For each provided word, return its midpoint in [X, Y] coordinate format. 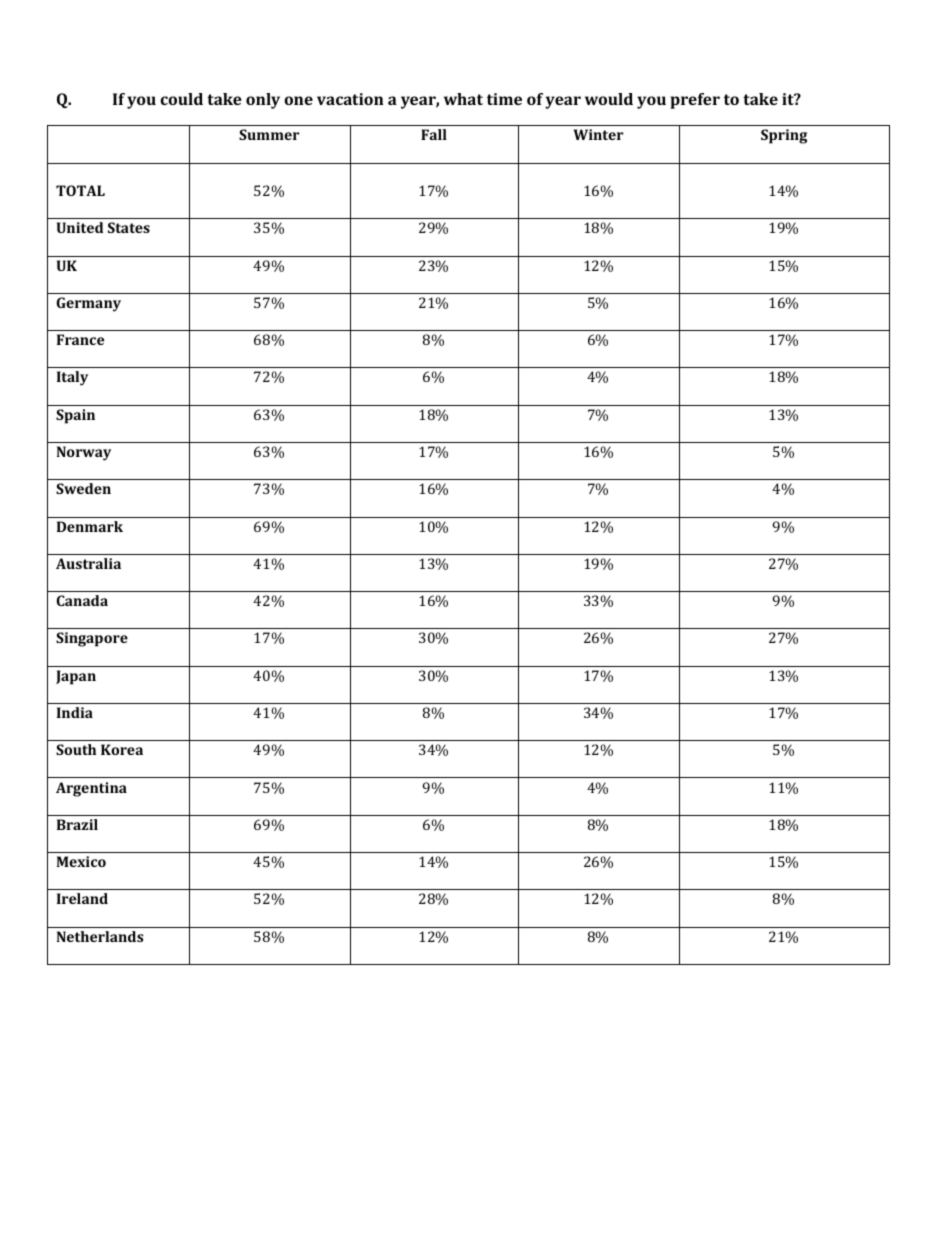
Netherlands [100, 936]
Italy [72, 378]
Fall [434, 134]
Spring [784, 136]
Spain [75, 416]
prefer [695, 101]
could [181, 99]
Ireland [82, 898]
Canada [82, 600]
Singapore [92, 639]
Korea [122, 749]
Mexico [81, 861]
